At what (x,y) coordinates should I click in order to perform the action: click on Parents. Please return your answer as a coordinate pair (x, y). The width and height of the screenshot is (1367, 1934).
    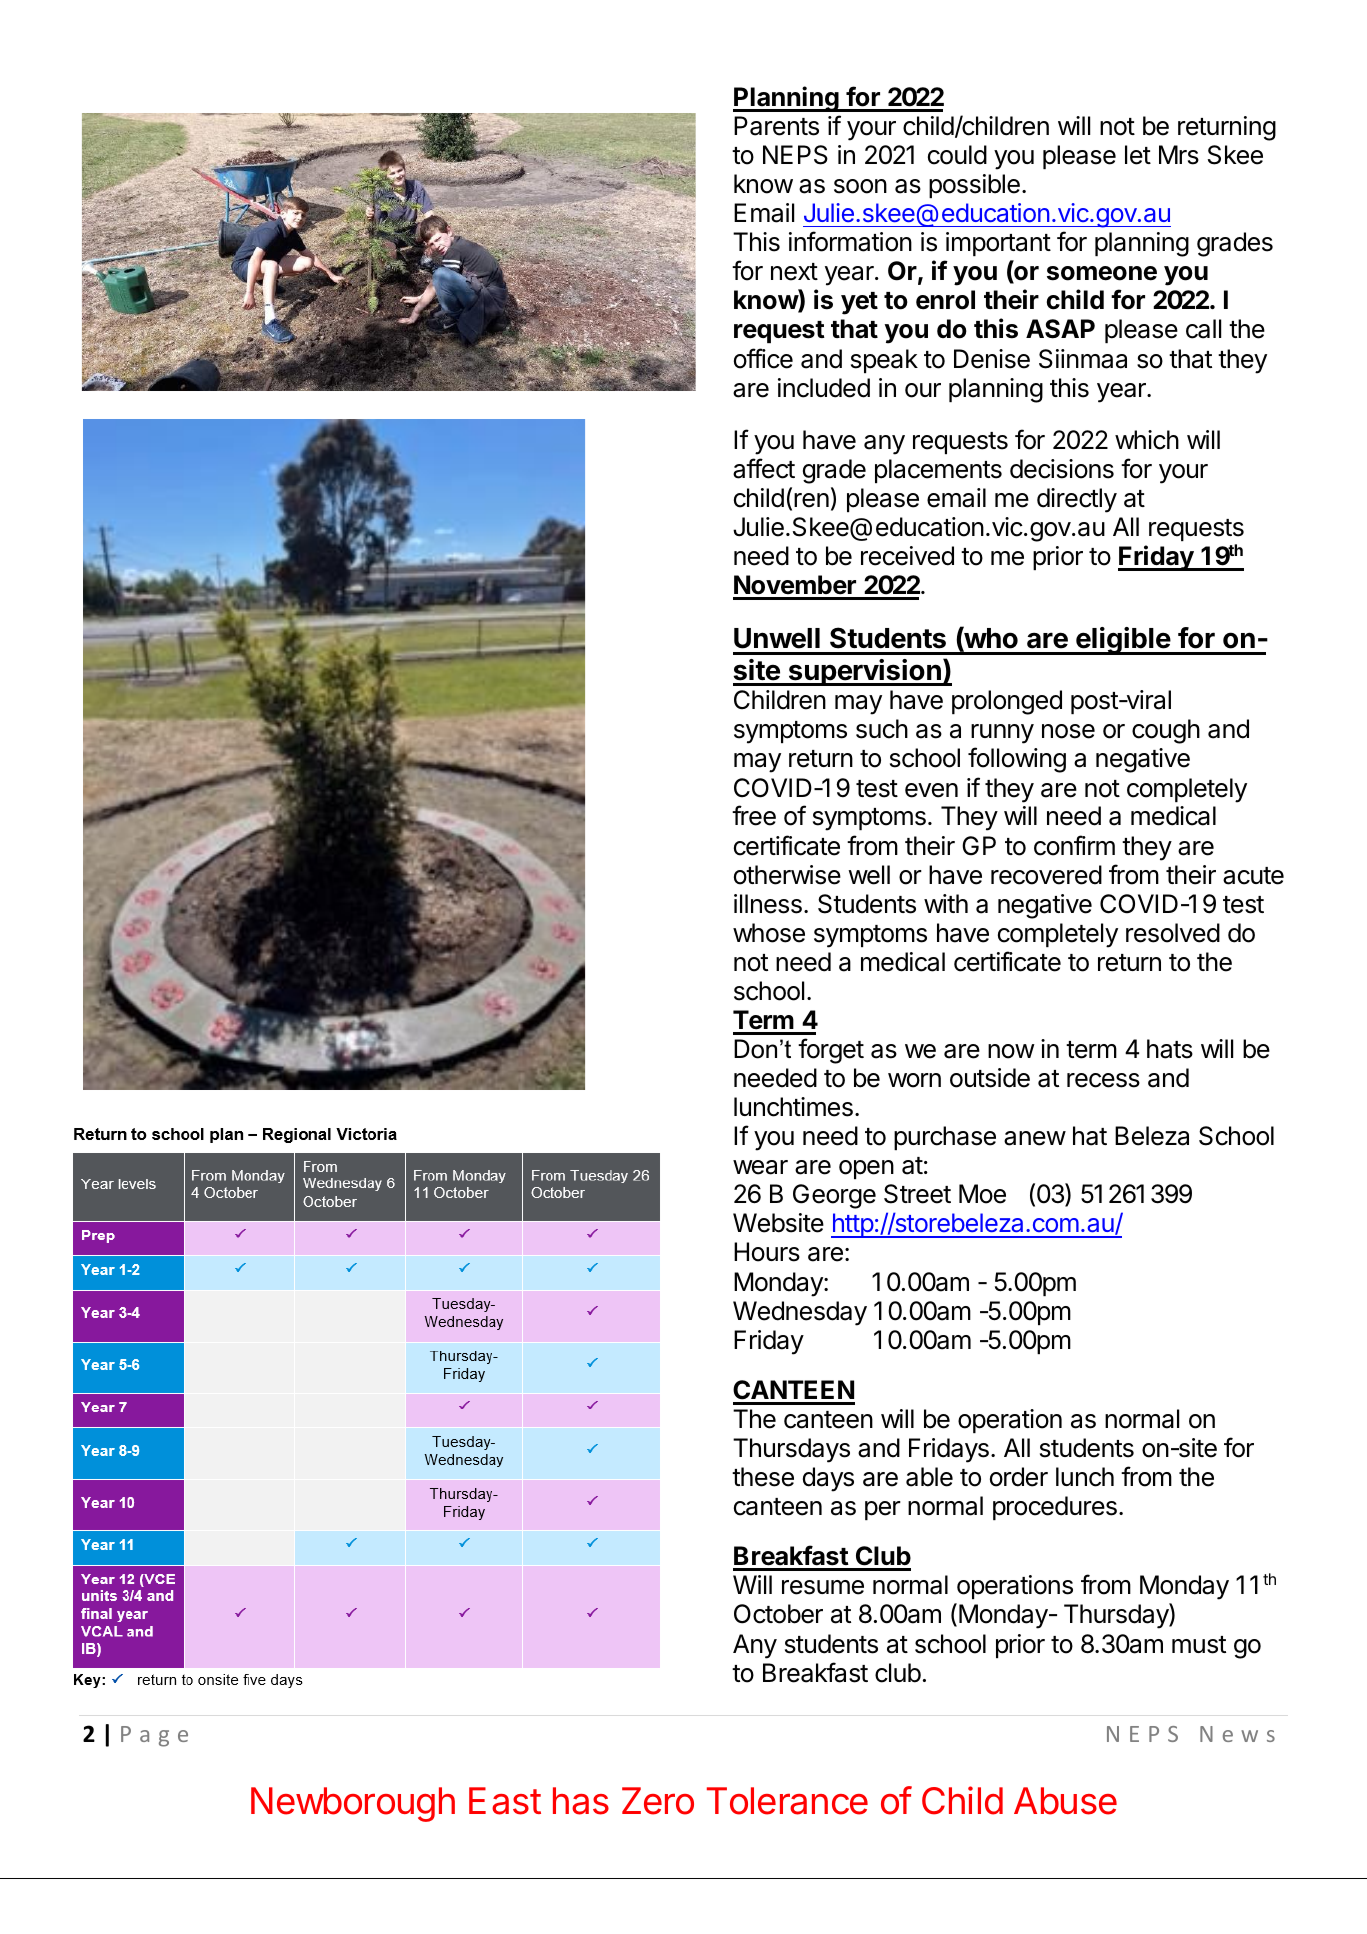
    Looking at the image, I should click on (776, 126).
